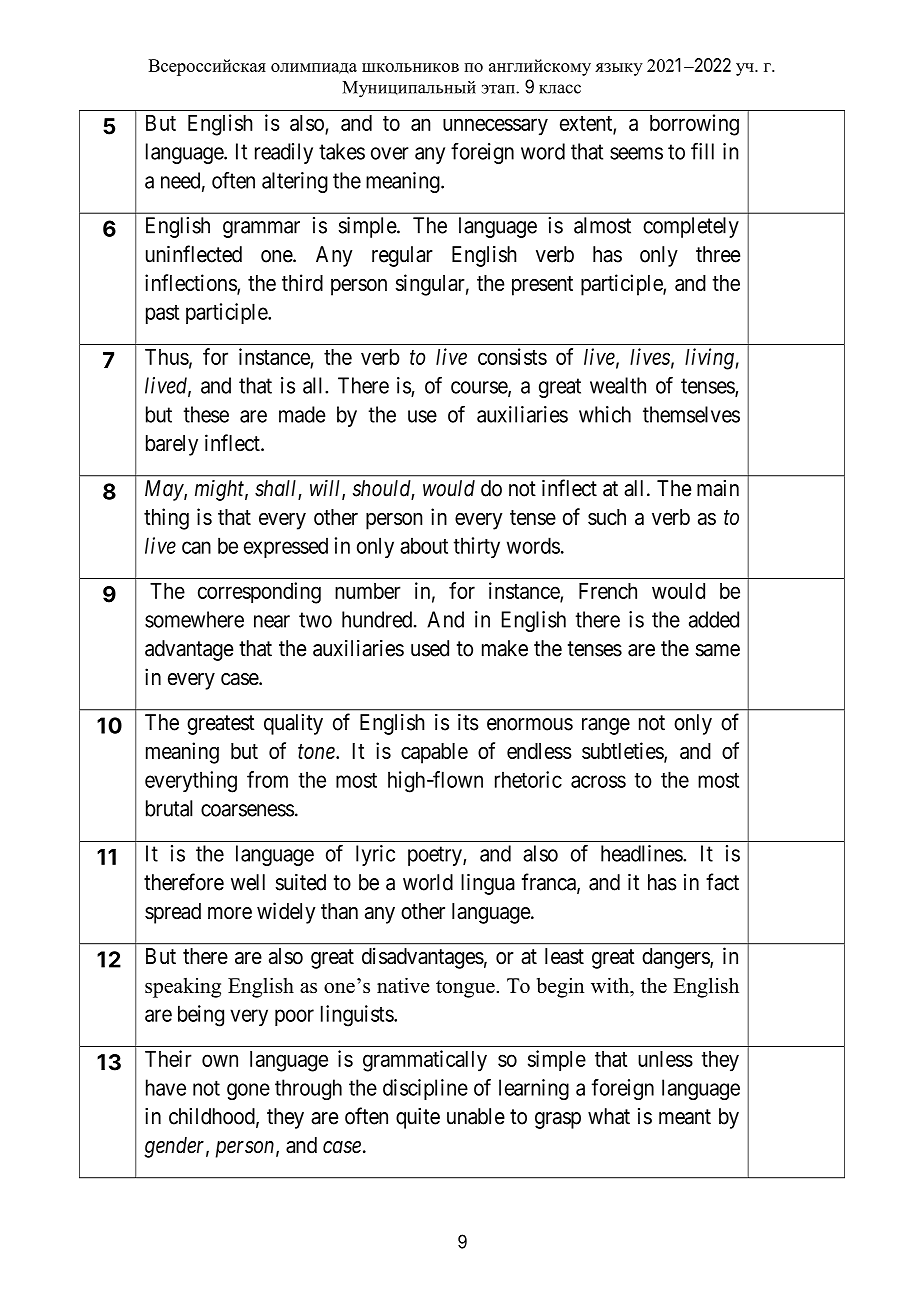 This document has height=1308, width=924. What do you see at coordinates (636, 153) in the document?
I see `seems` at bounding box center [636, 153].
